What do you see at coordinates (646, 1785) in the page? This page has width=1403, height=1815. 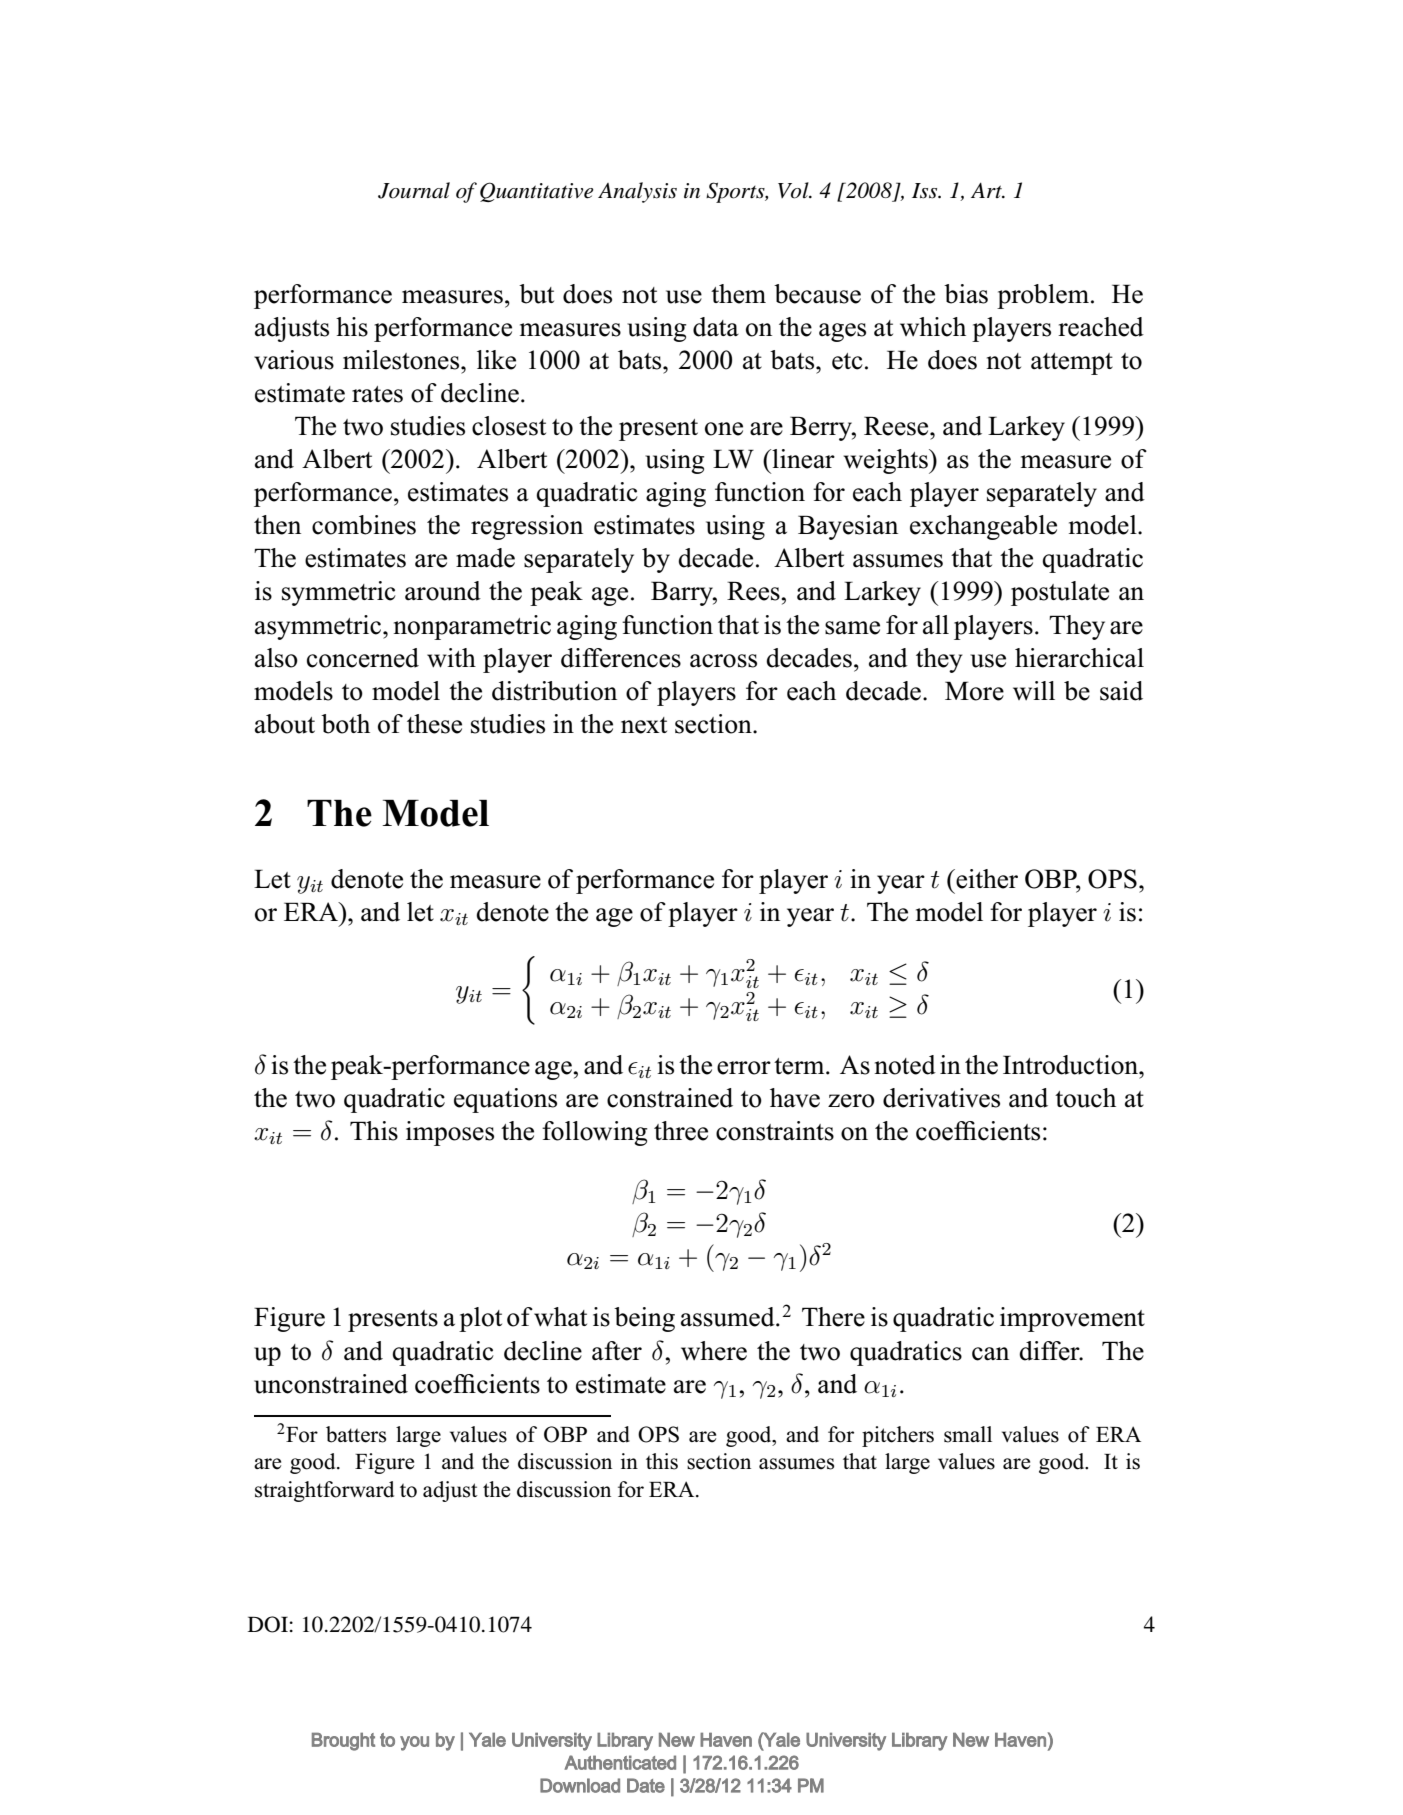 I see `Date` at bounding box center [646, 1785].
